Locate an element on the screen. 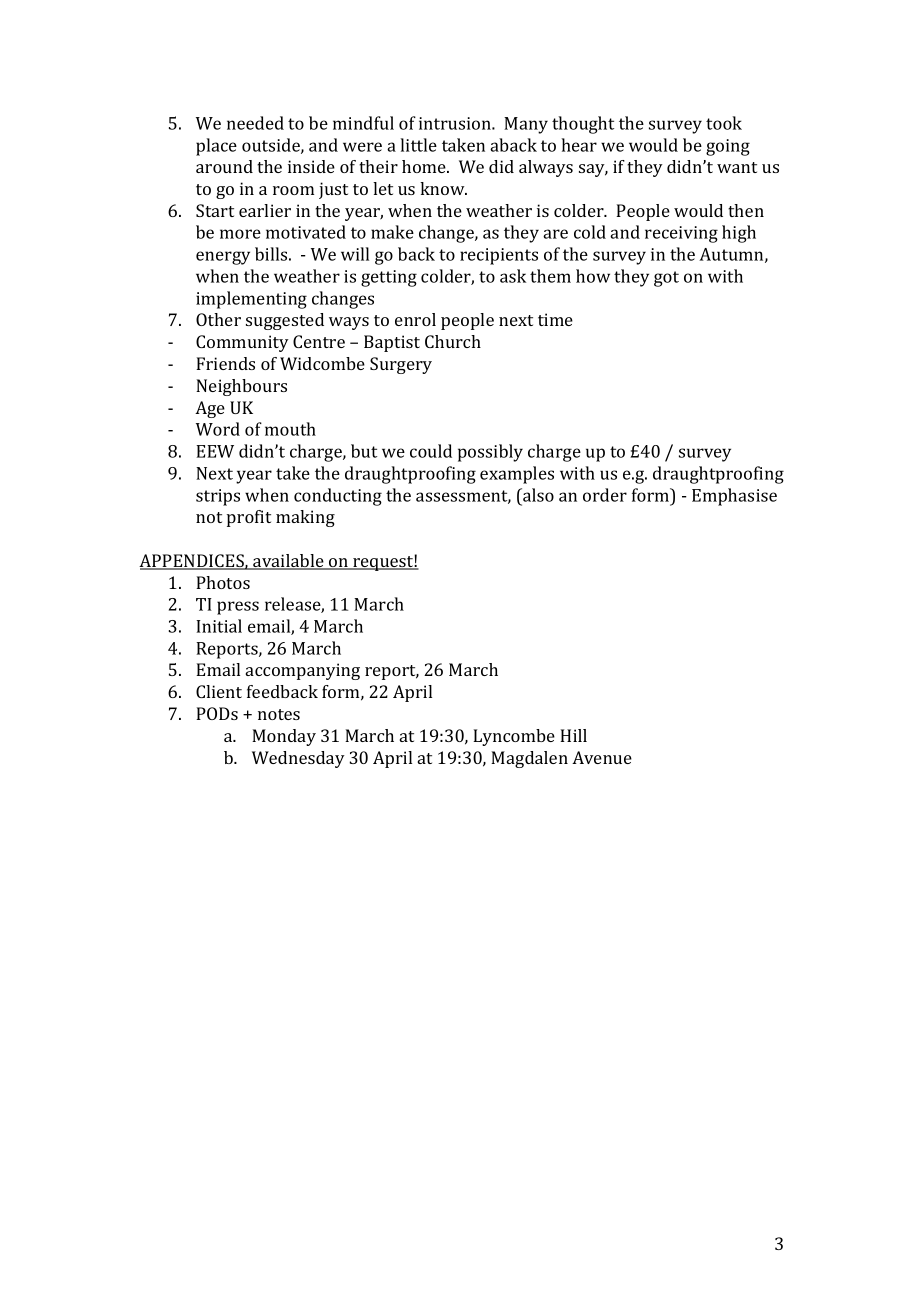  going is located at coordinates (728, 147).
